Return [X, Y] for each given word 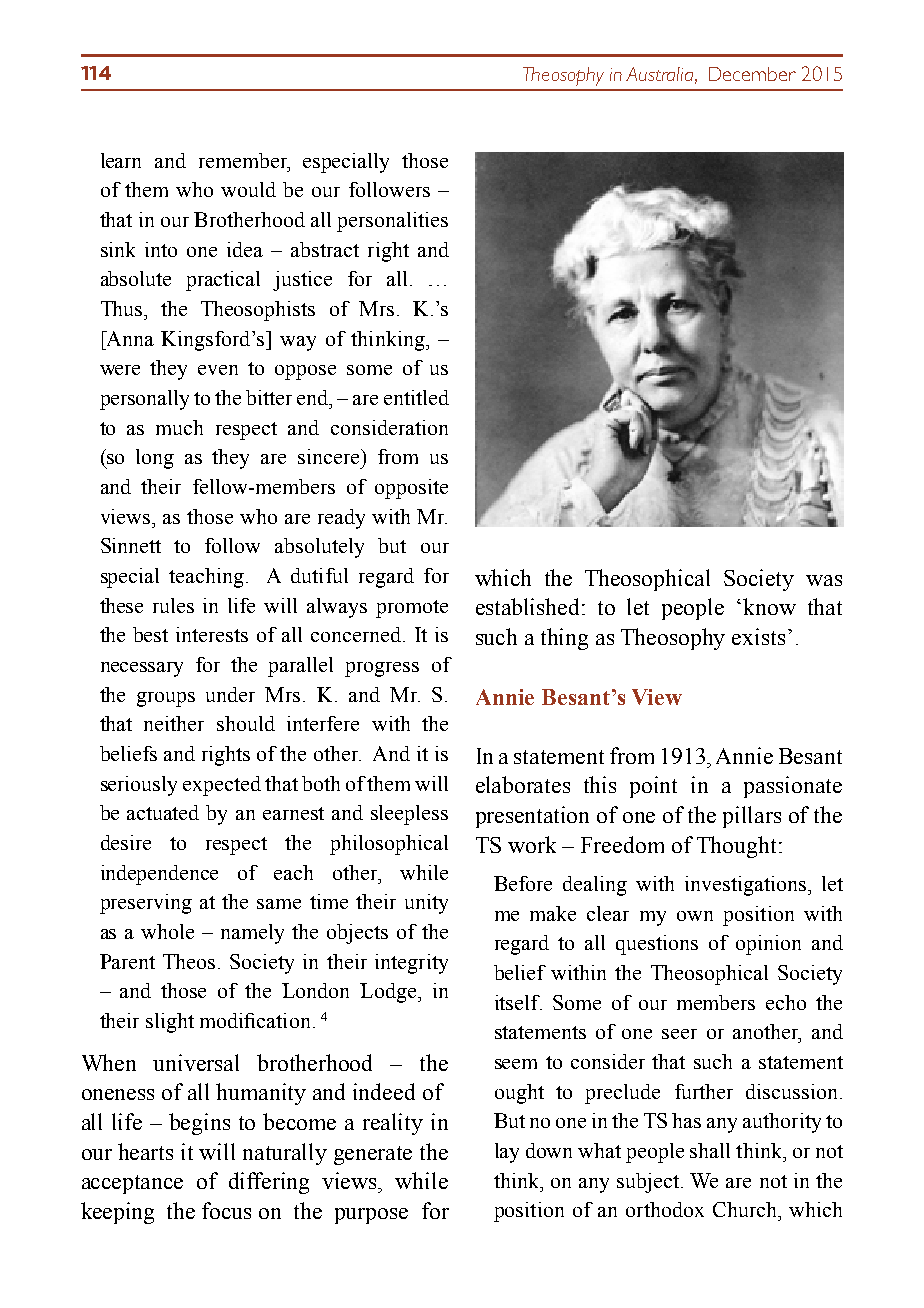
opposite [411, 489]
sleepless [409, 815]
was [824, 580]
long [155, 459]
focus [226, 1210]
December [752, 74]
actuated [163, 812]
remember [244, 161]
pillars [752, 817]
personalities [392, 222]
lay [507, 1153]
